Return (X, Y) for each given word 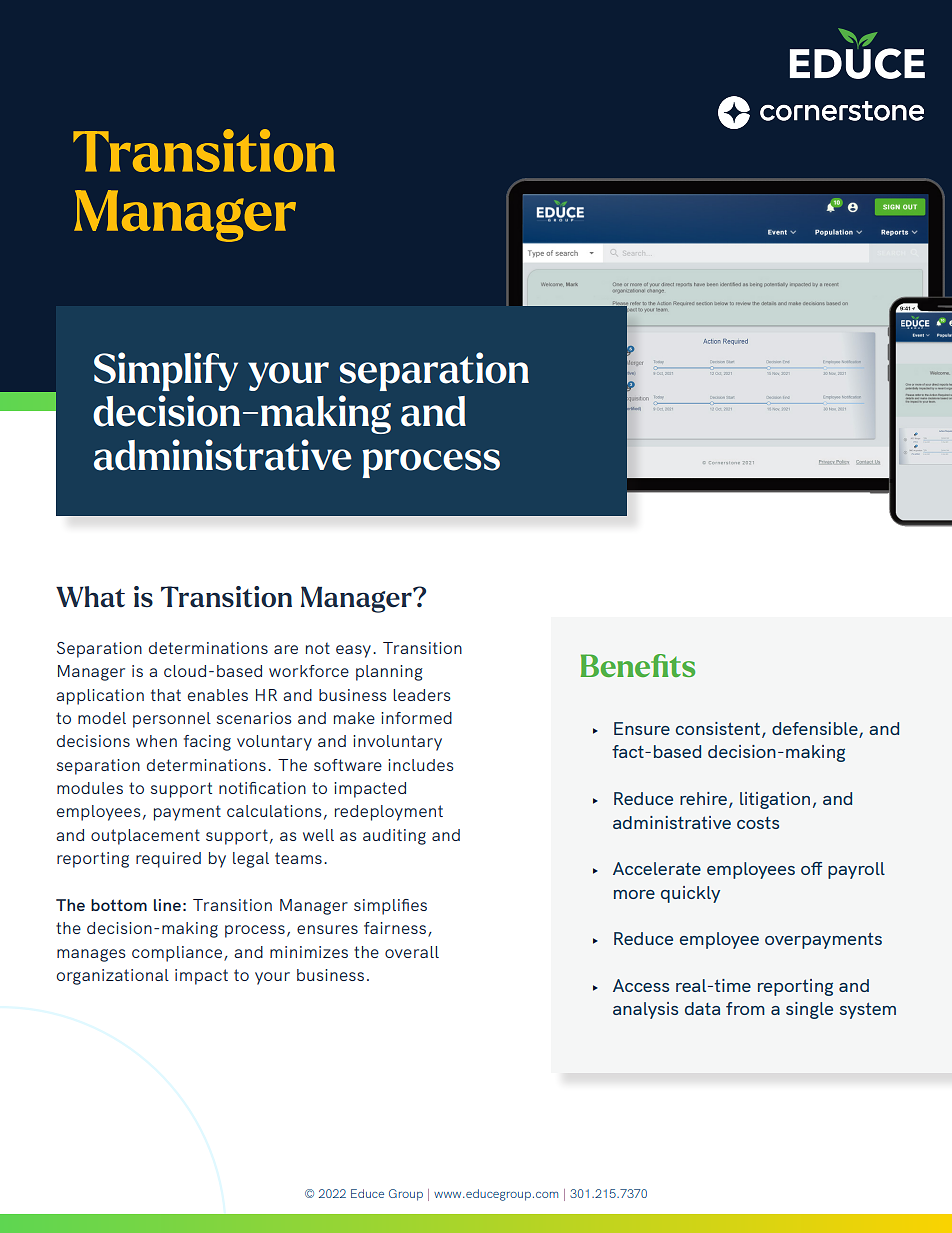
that (166, 695)
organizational (113, 977)
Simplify (166, 371)
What (90, 596)
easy (353, 651)
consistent (719, 730)
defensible (816, 730)
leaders (422, 695)
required (168, 860)
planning (389, 673)
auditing (394, 837)
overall (412, 952)
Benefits (637, 665)
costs (758, 823)
